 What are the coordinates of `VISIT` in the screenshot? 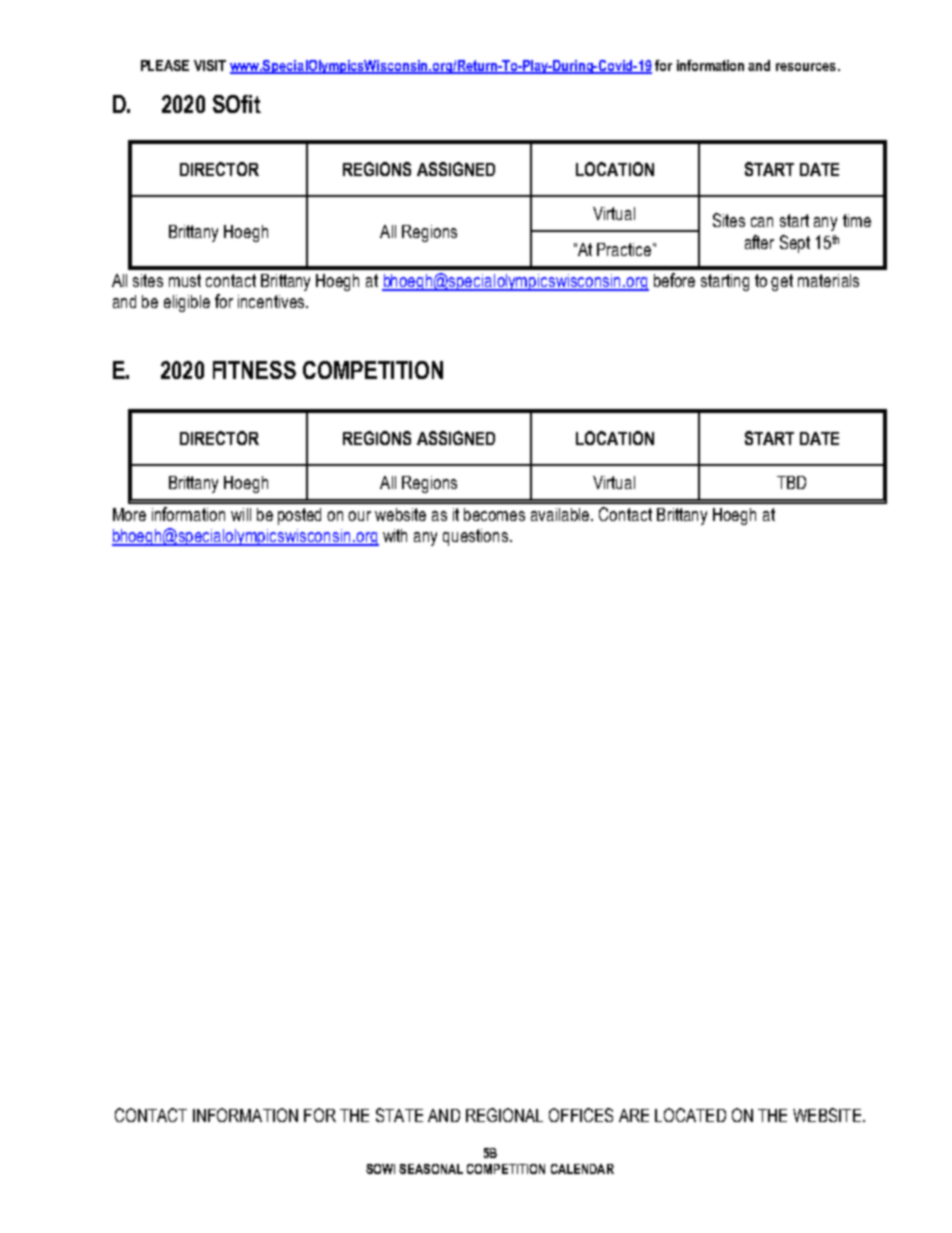 It's located at (210, 65).
